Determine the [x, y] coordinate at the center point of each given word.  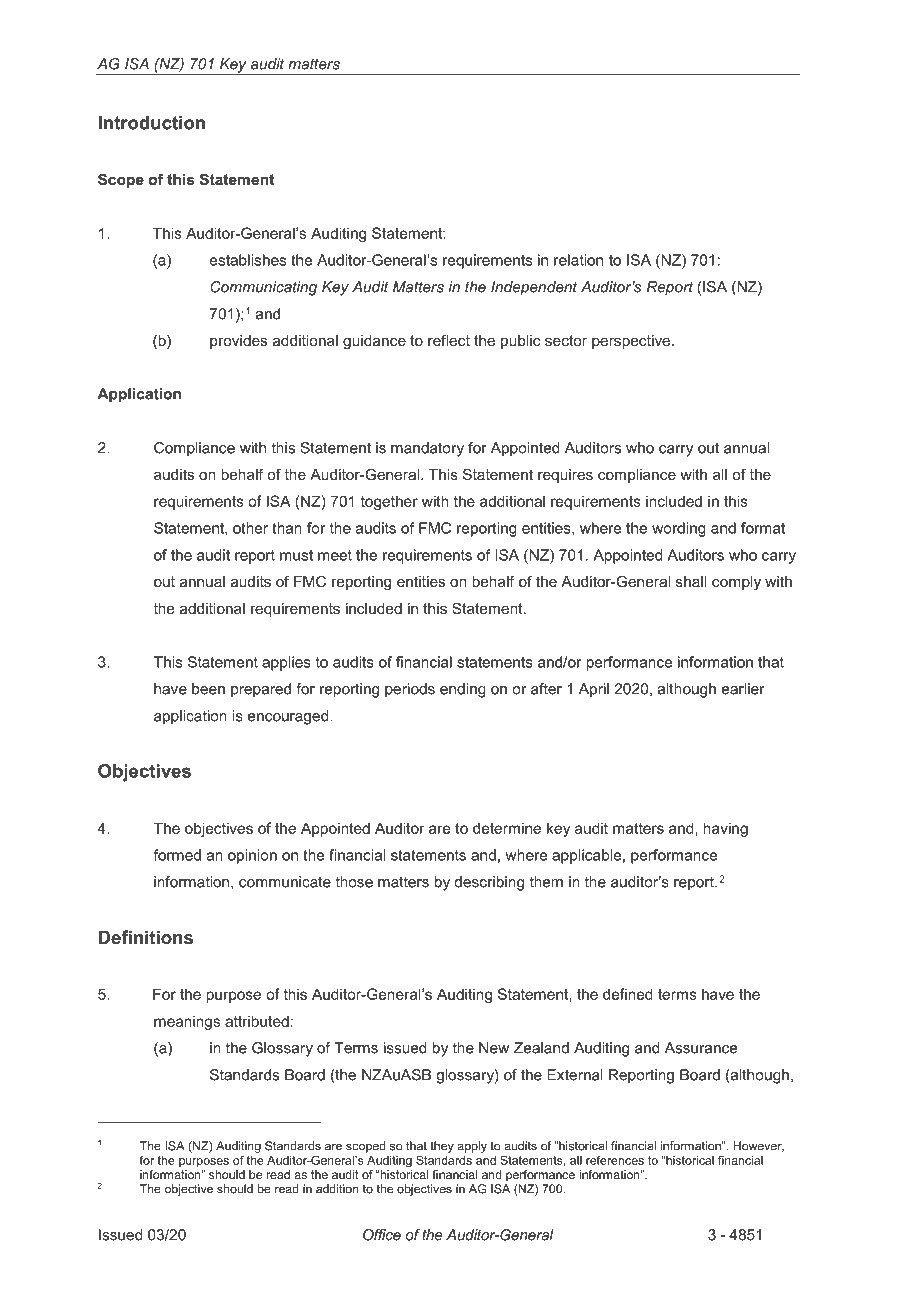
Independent [534, 288]
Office [382, 1235]
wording [679, 529]
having [725, 829]
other [250, 528]
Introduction [151, 123]
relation [578, 260]
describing [489, 883]
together [389, 502]
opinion [252, 856]
